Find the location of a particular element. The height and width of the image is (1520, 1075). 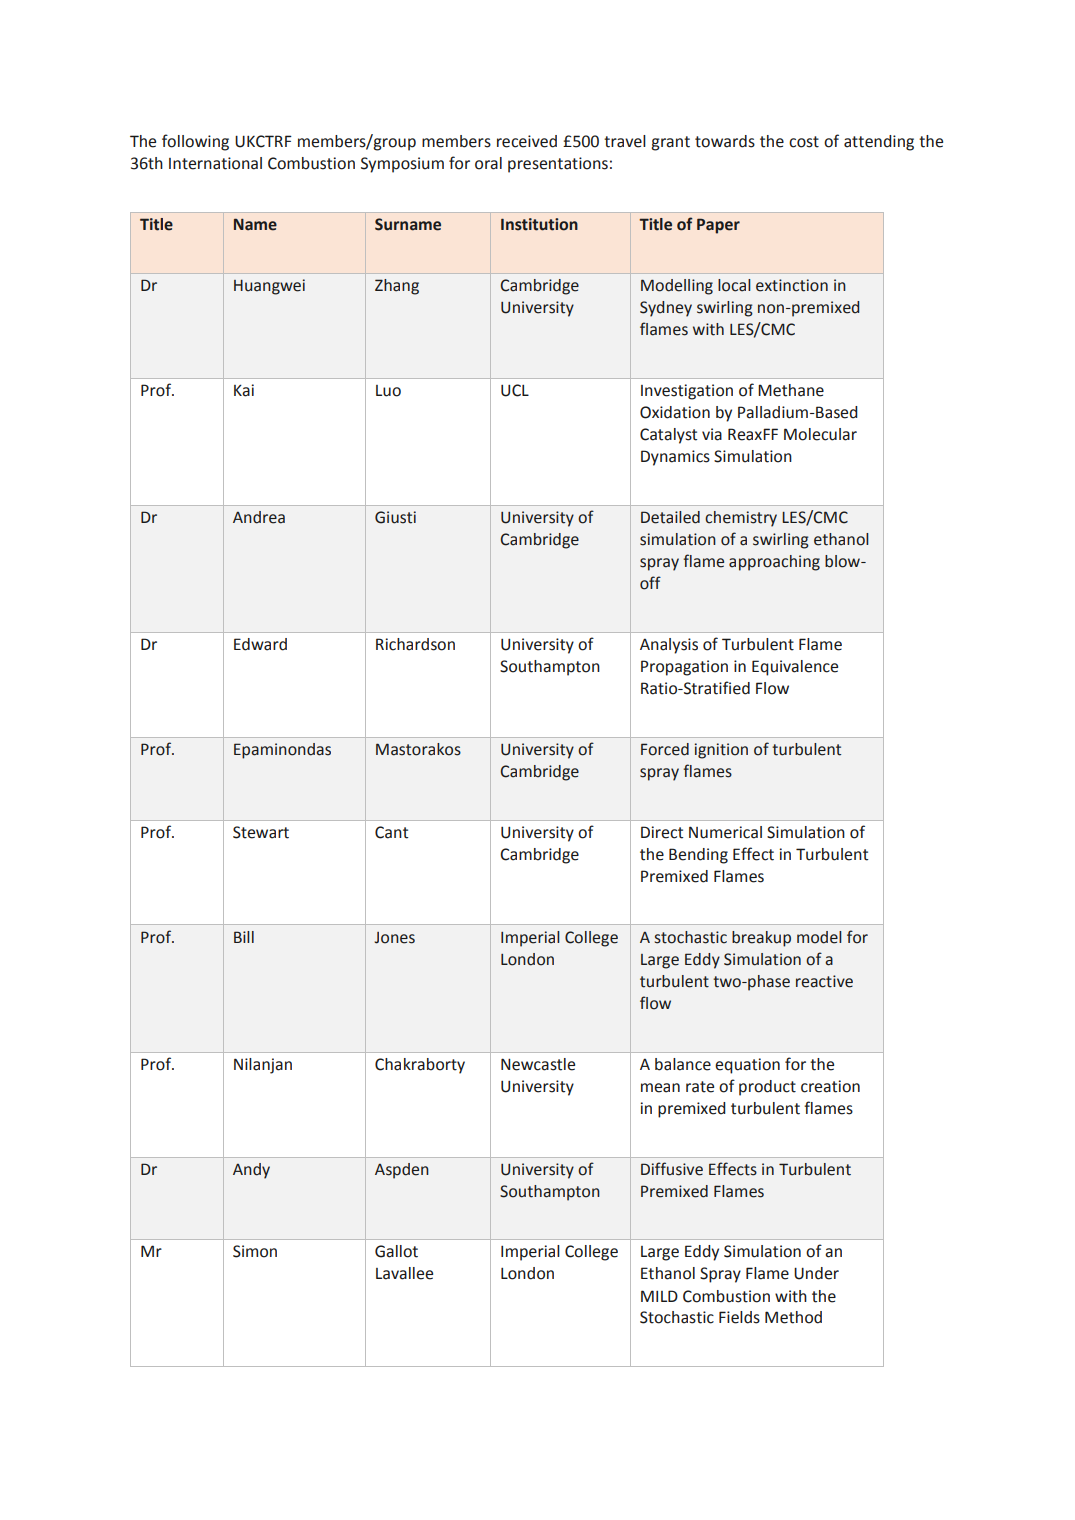

Edward is located at coordinates (260, 644).
